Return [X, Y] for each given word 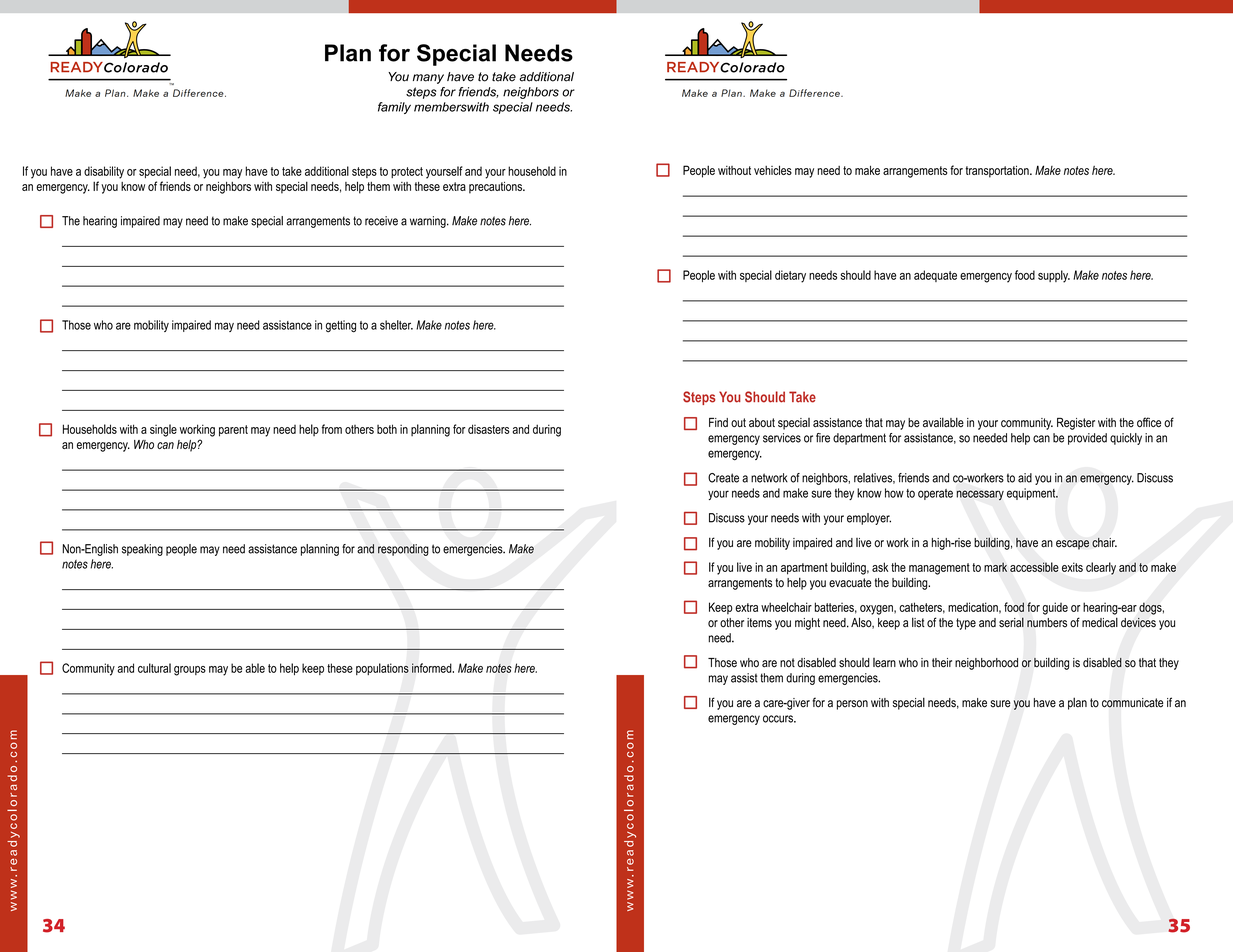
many [428, 79]
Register [1076, 424]
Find [718, 422]
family [394, 108]
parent [233, 431]
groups [190, 671]
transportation [998, 171]
